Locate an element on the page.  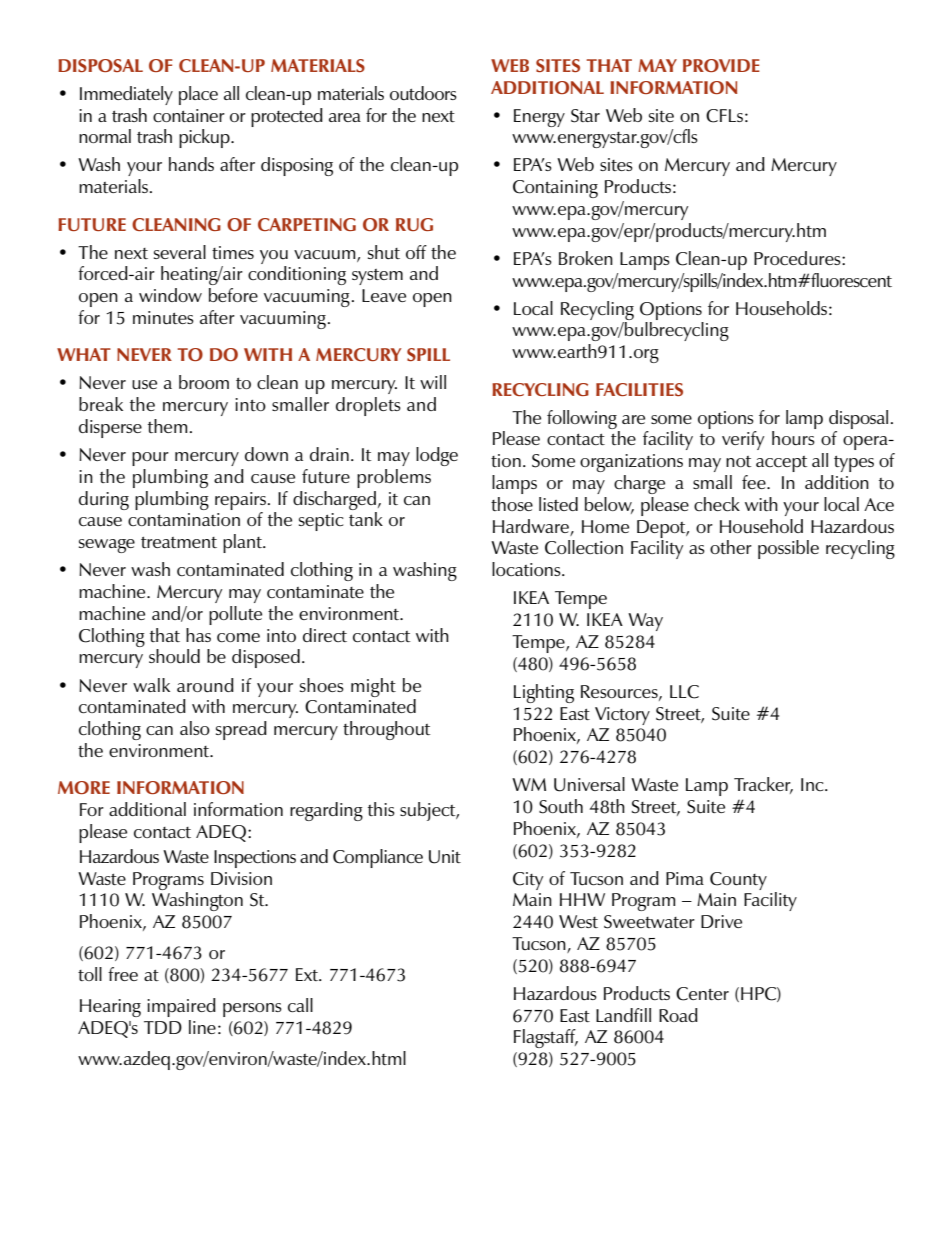
impaired is located at coordinates (181, 1007).
